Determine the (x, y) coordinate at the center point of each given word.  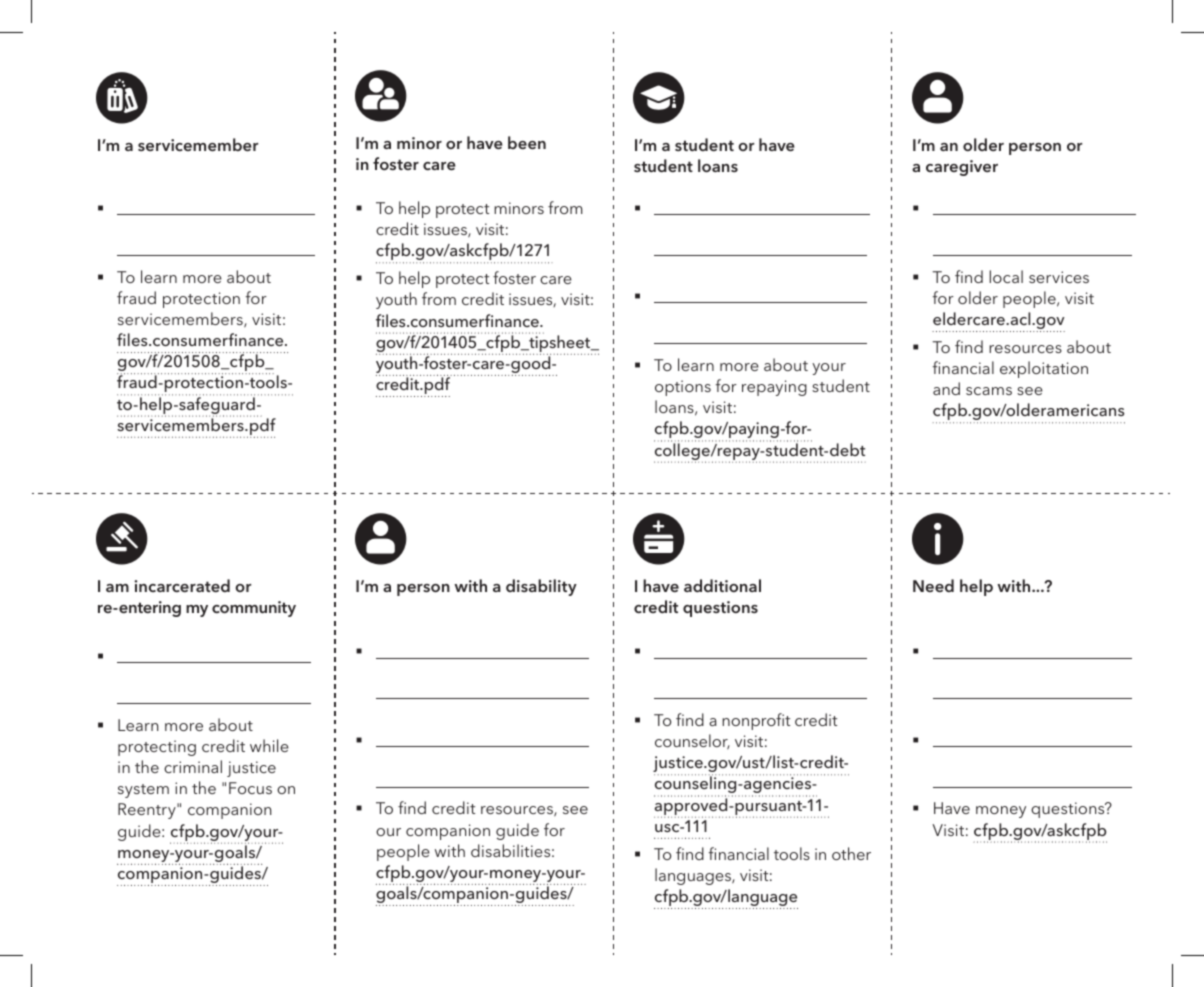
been (527, 142)
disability (541, 587)
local (1006, 276)
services (1059, 277)
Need (933, 585)
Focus (250, 788)
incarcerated (182, 585)
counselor (692, 742)
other (851, 853)
